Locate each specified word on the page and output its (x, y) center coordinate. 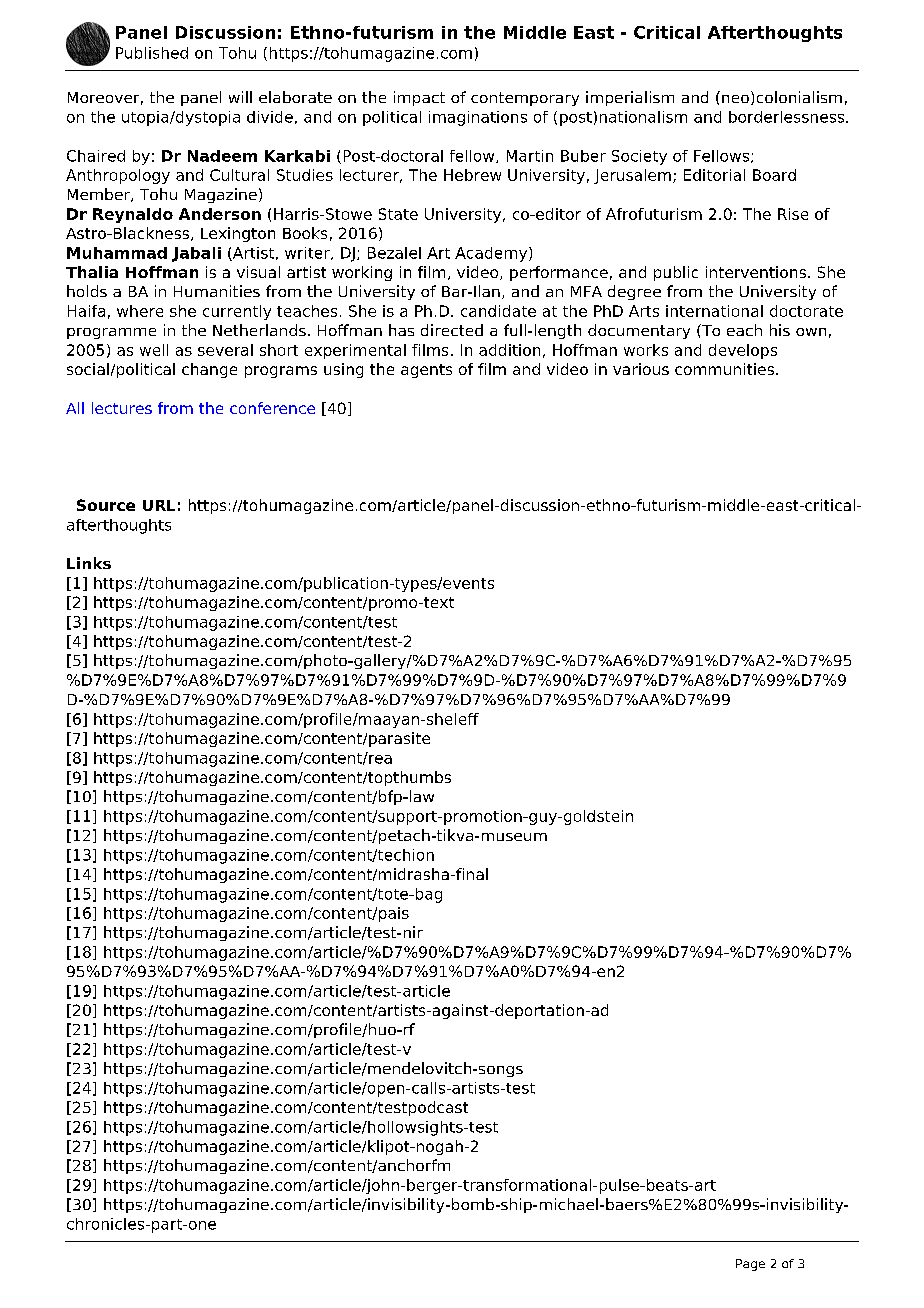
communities (724, 369)
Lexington (238, 234)
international (714, 311)
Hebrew (472, 175)
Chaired (96, 156)
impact (419, 98)
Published (152, 53)
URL (159, 505)
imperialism (630, 98)
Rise (793, 214)
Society (639, 157)
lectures (122, 408)
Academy (492, 254)
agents (426, 371)
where (140, 311)
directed (452, 330)
